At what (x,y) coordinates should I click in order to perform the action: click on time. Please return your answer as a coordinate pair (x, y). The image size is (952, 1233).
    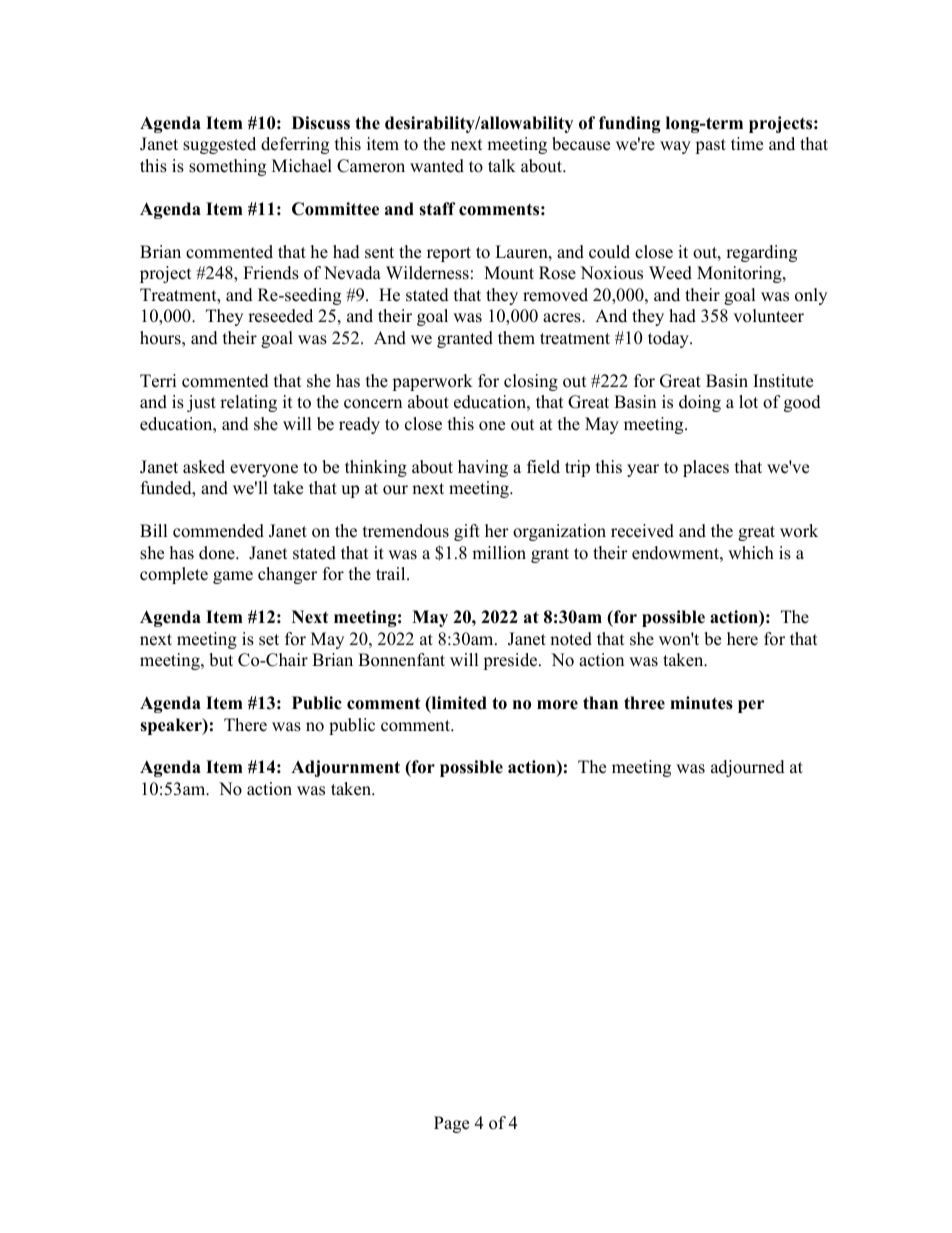
    Looking at the image, I should click on (747, 144).
